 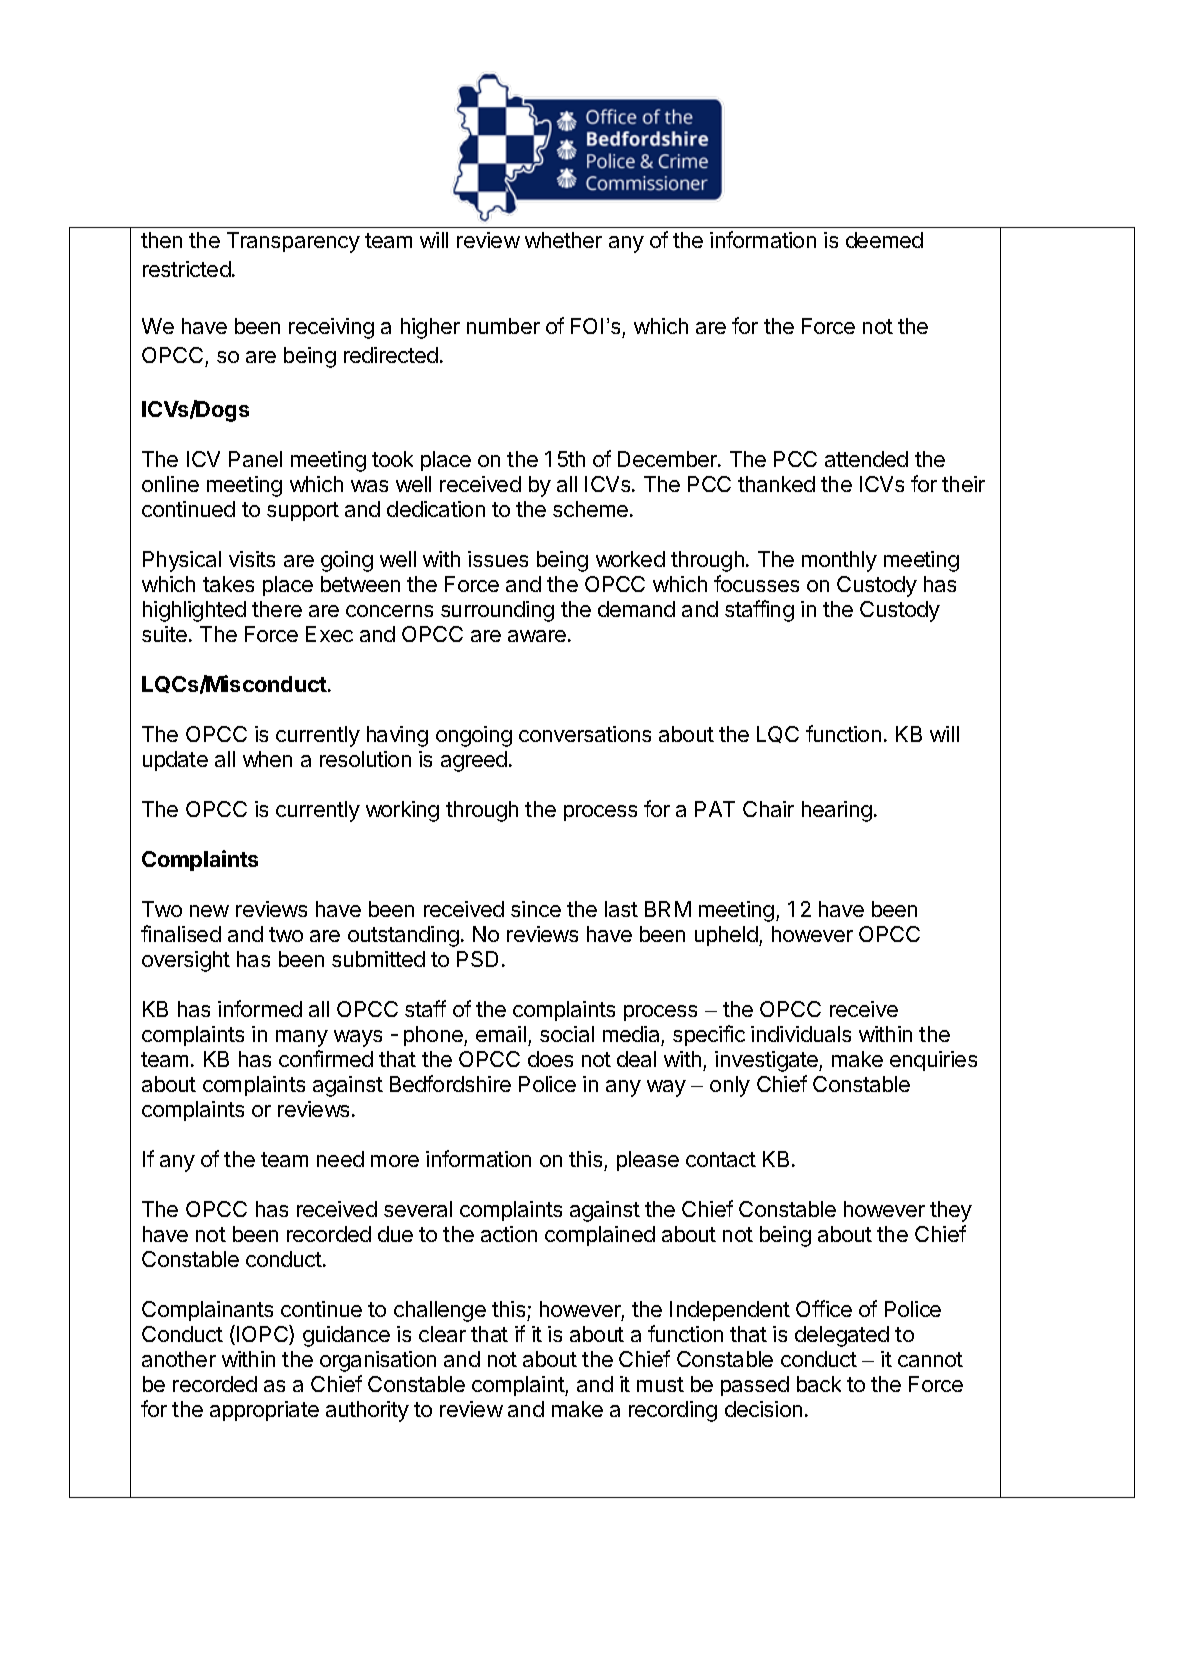 I want to click on visits, so click(x=252, y=559).
